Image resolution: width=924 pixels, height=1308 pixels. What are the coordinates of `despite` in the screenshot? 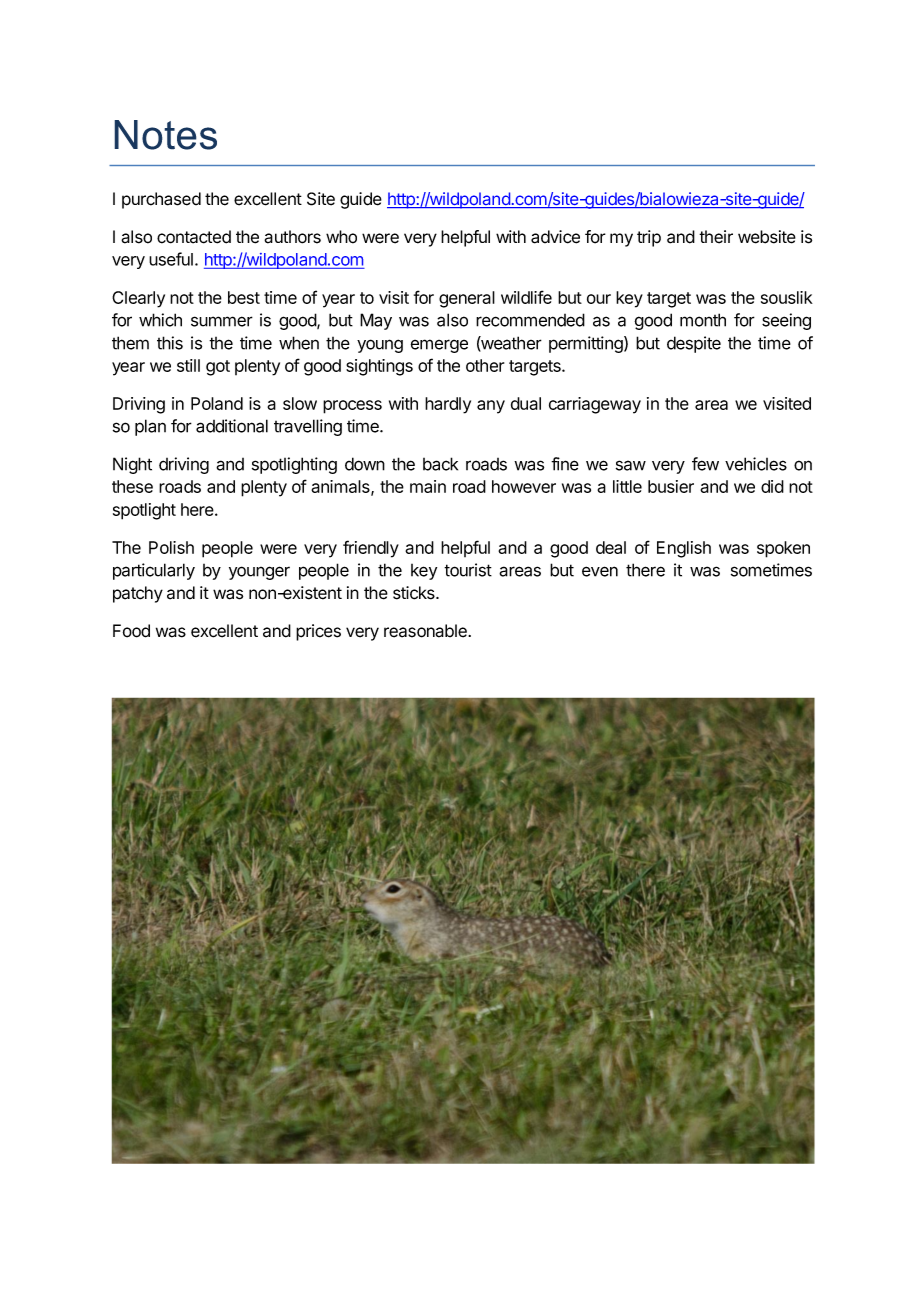 It's located at (694, 344).
